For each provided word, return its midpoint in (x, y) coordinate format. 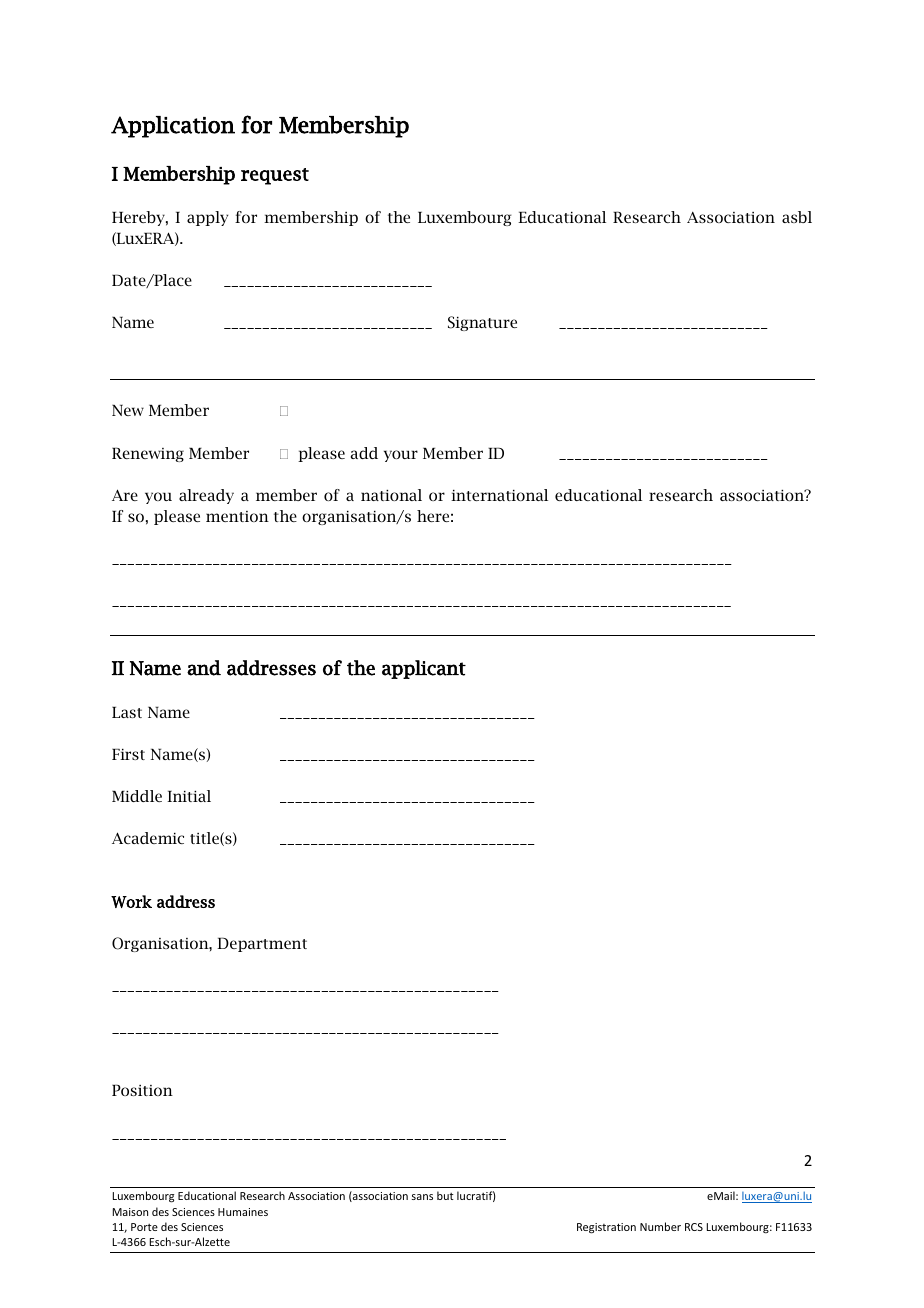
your (401, 456)
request (275, 176)
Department (262, 944)
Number (660, 1226)
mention (237, 516)
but (445, 1195)
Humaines (243, 1212)
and (204, 668)
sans (422, 1197)
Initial (189, 796)
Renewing (148, 454)
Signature (482, 323)
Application (173, 127)
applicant (424, 669)
